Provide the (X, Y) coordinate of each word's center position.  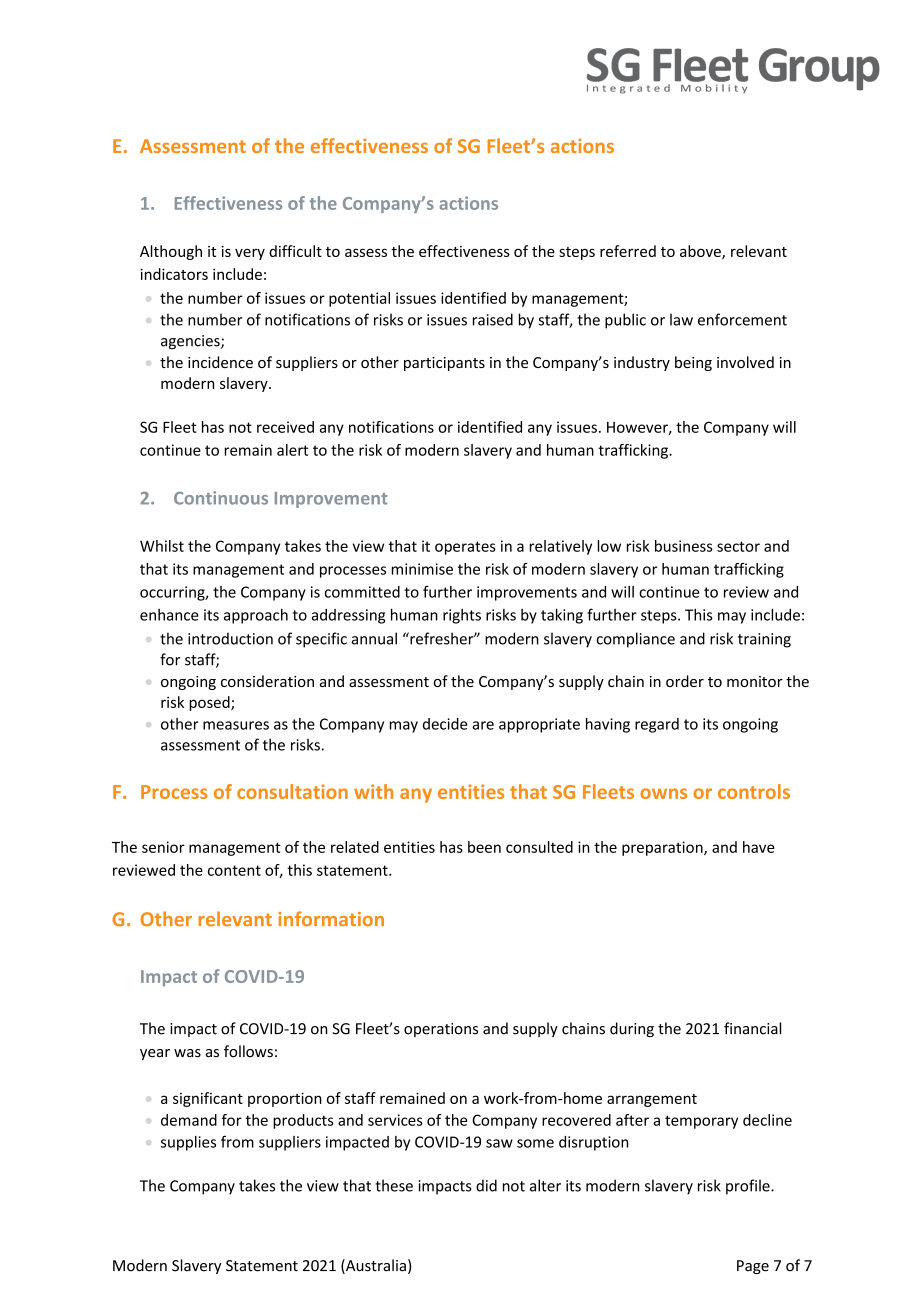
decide (445, 724)
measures (236, 725)
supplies (188, 1143)
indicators (174, 274)
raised (493, 319)
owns (663, 793)
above (701, 252)
